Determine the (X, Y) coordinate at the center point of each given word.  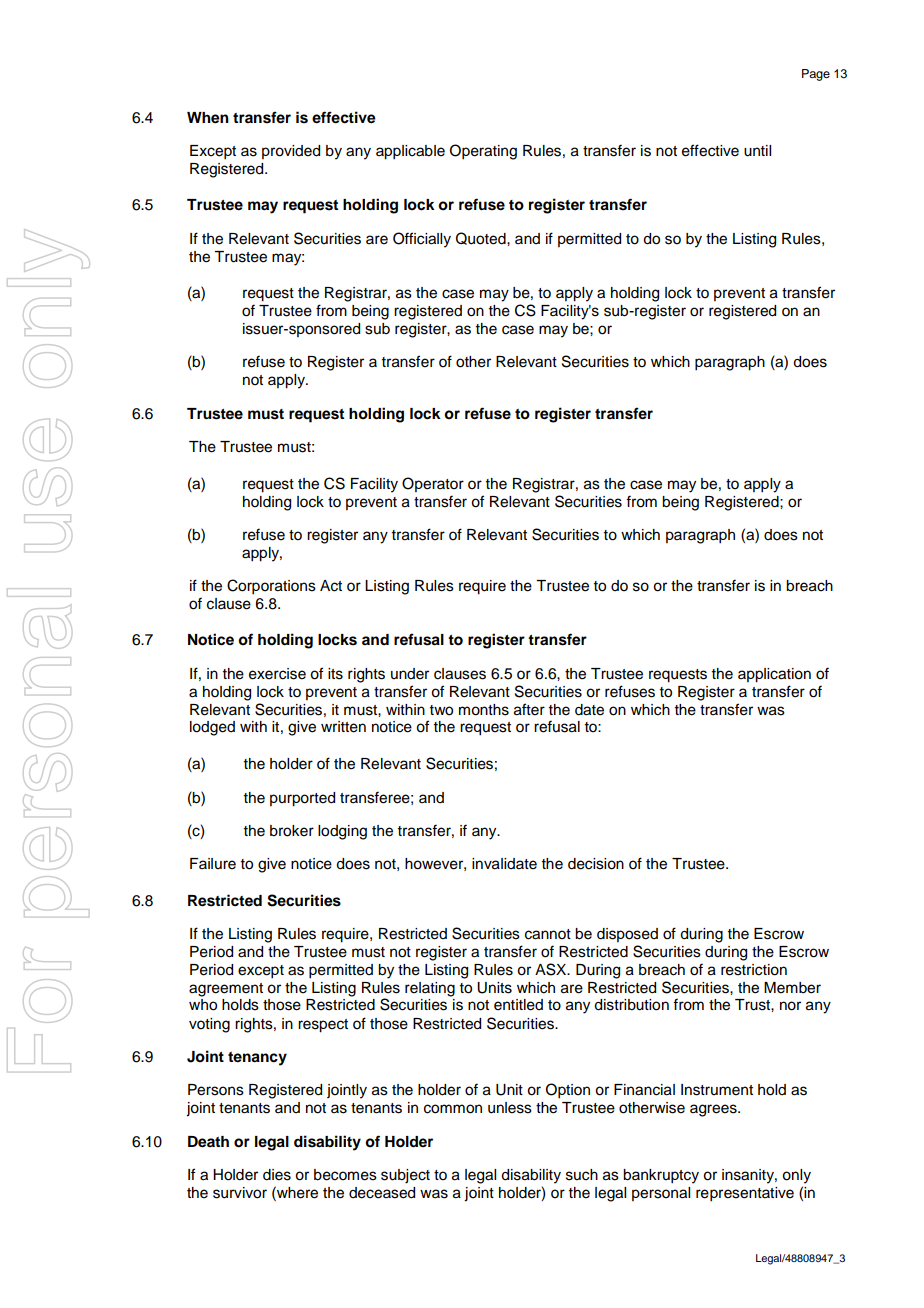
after (529, 709)
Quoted (482, 238)
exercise (277, 674)
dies (277, 1175)
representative (745, 1194)
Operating (483, 152)
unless (510, 1108)
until (757, 151)
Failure (213, 864)
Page (816, 75)
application (774, 675)
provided (291, 152)
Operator (433, 484)
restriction (754, 970)
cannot (548, 934)
